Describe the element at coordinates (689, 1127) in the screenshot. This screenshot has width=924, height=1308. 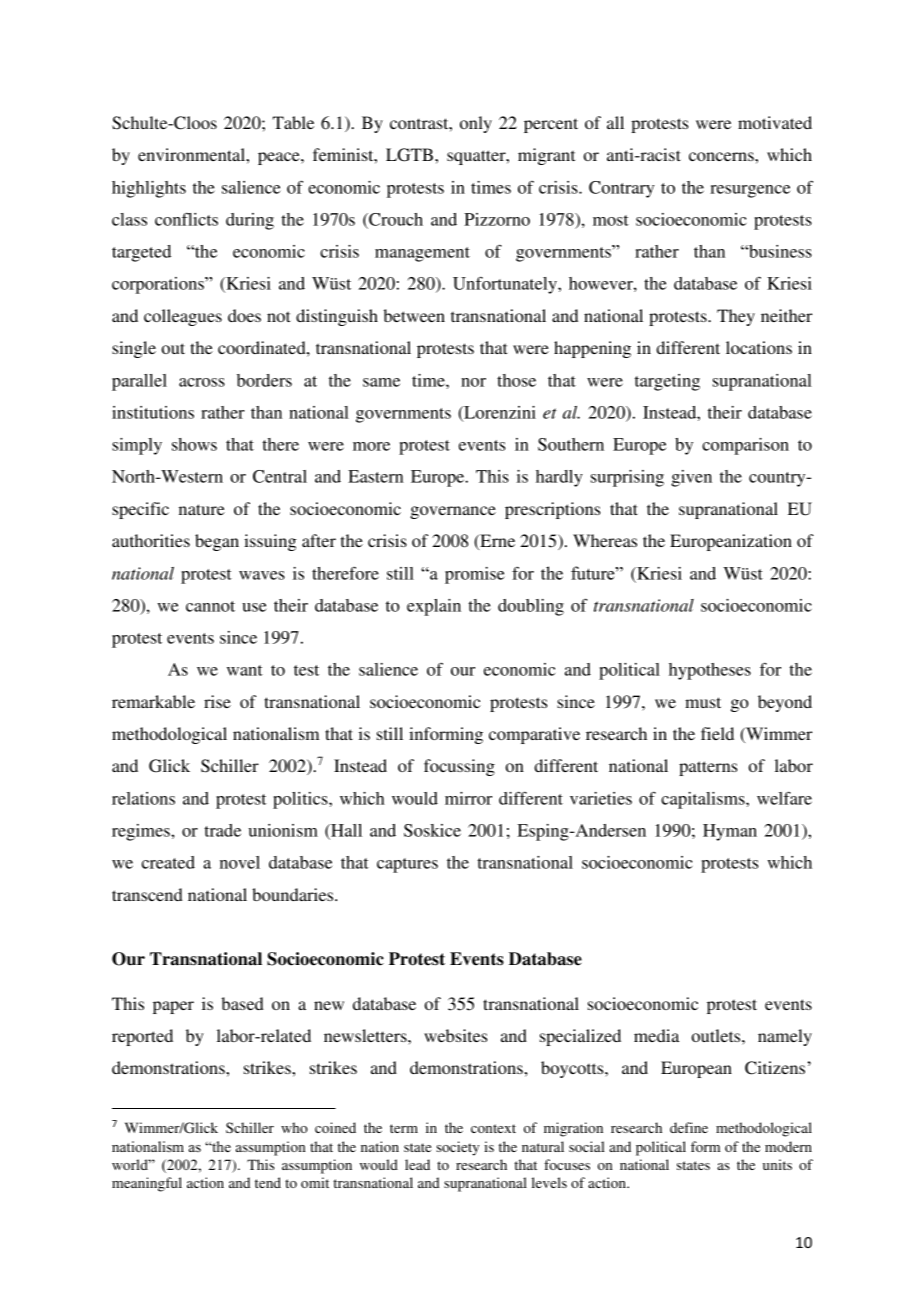
I see `define` at that location.
